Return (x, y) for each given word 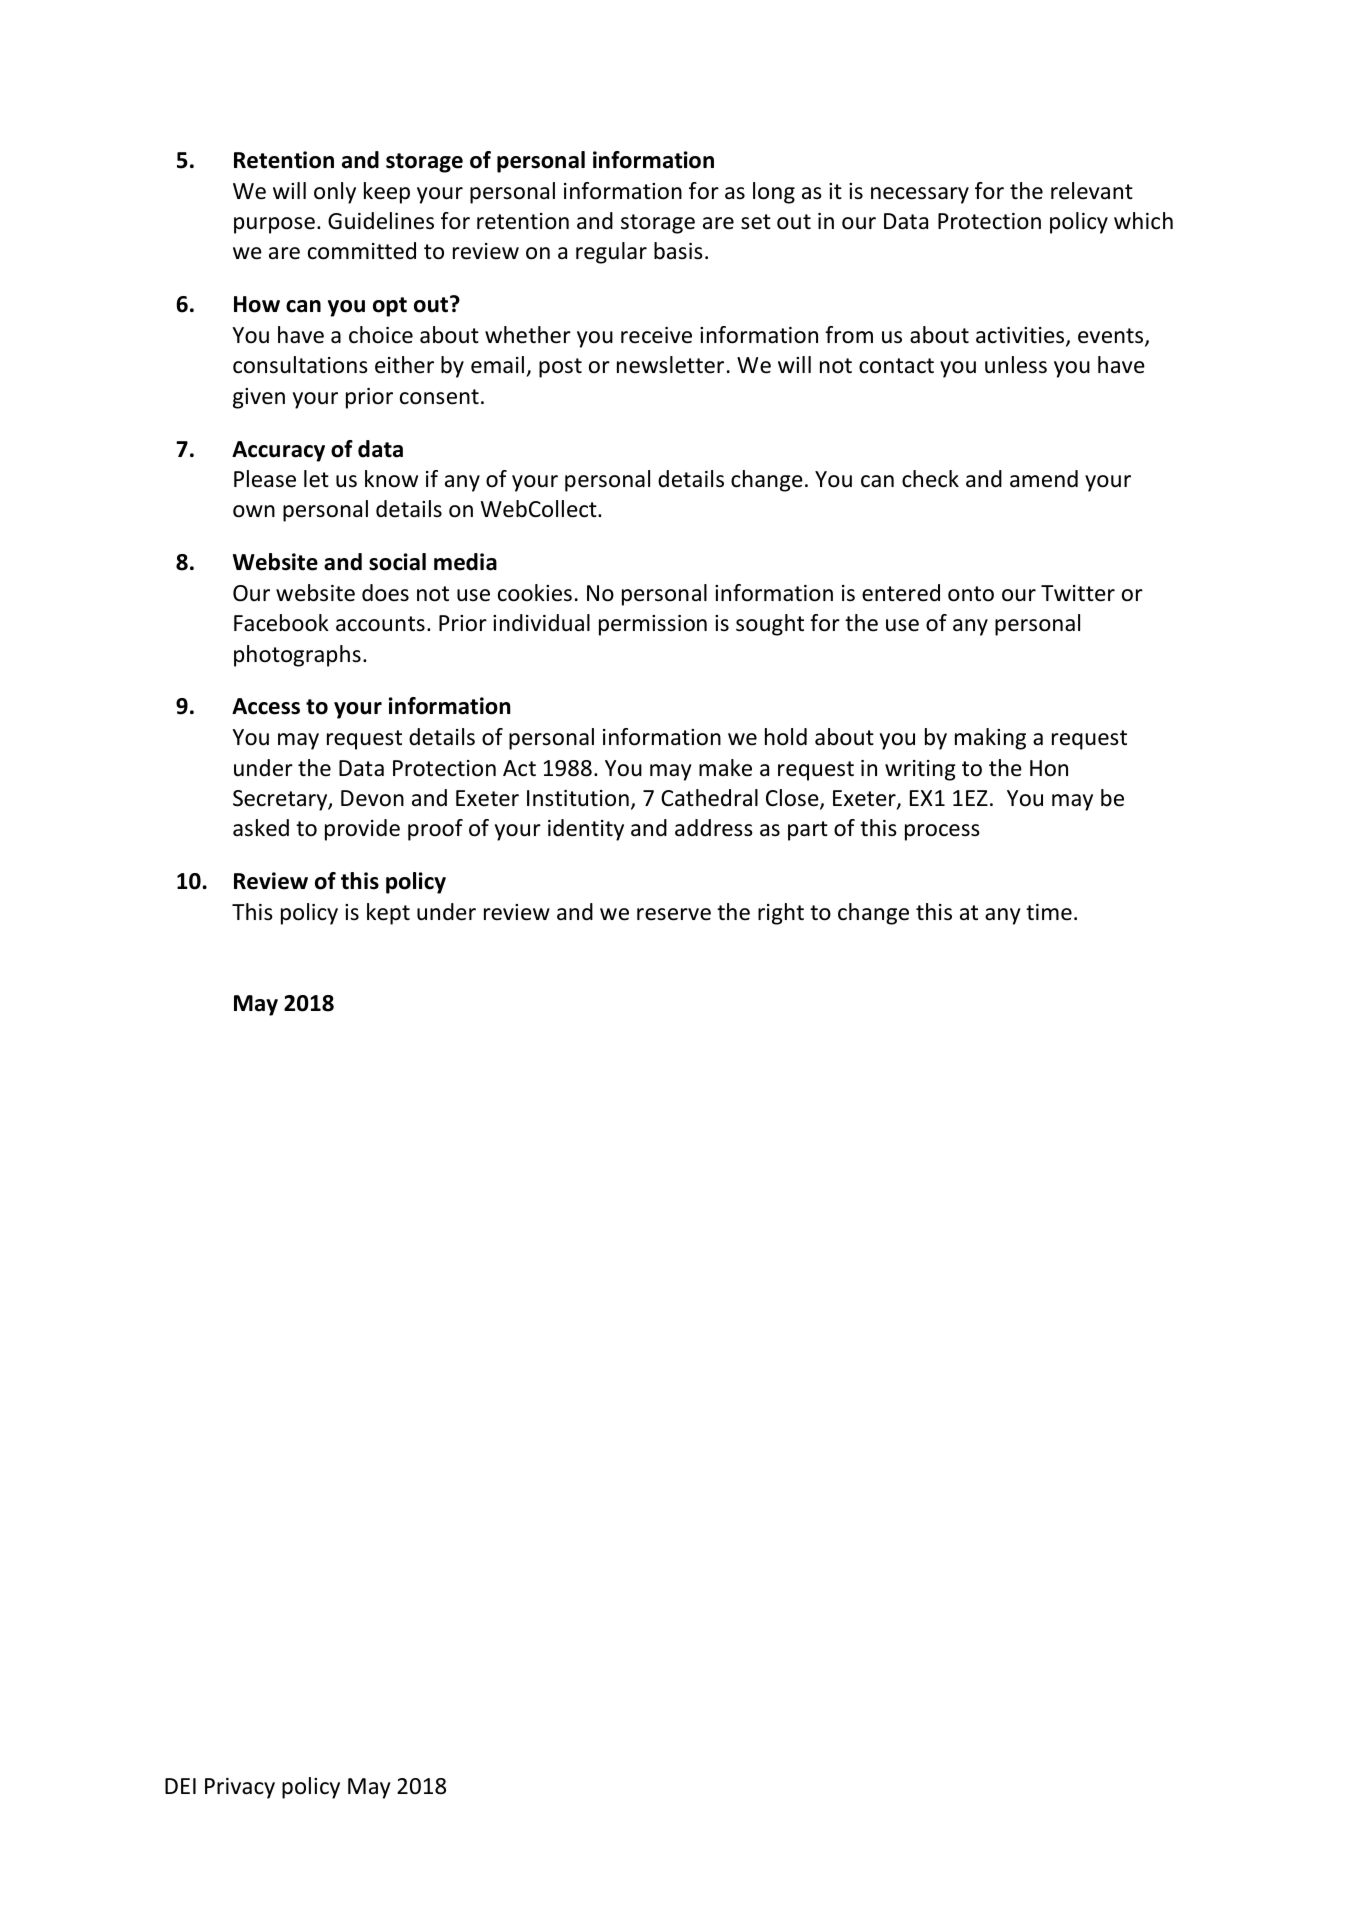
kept (388, 914)
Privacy (240, 1788)
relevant (1092, 191)
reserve (674, 914)
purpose (274, 225)
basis (678, 251)
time (1049, 912)
